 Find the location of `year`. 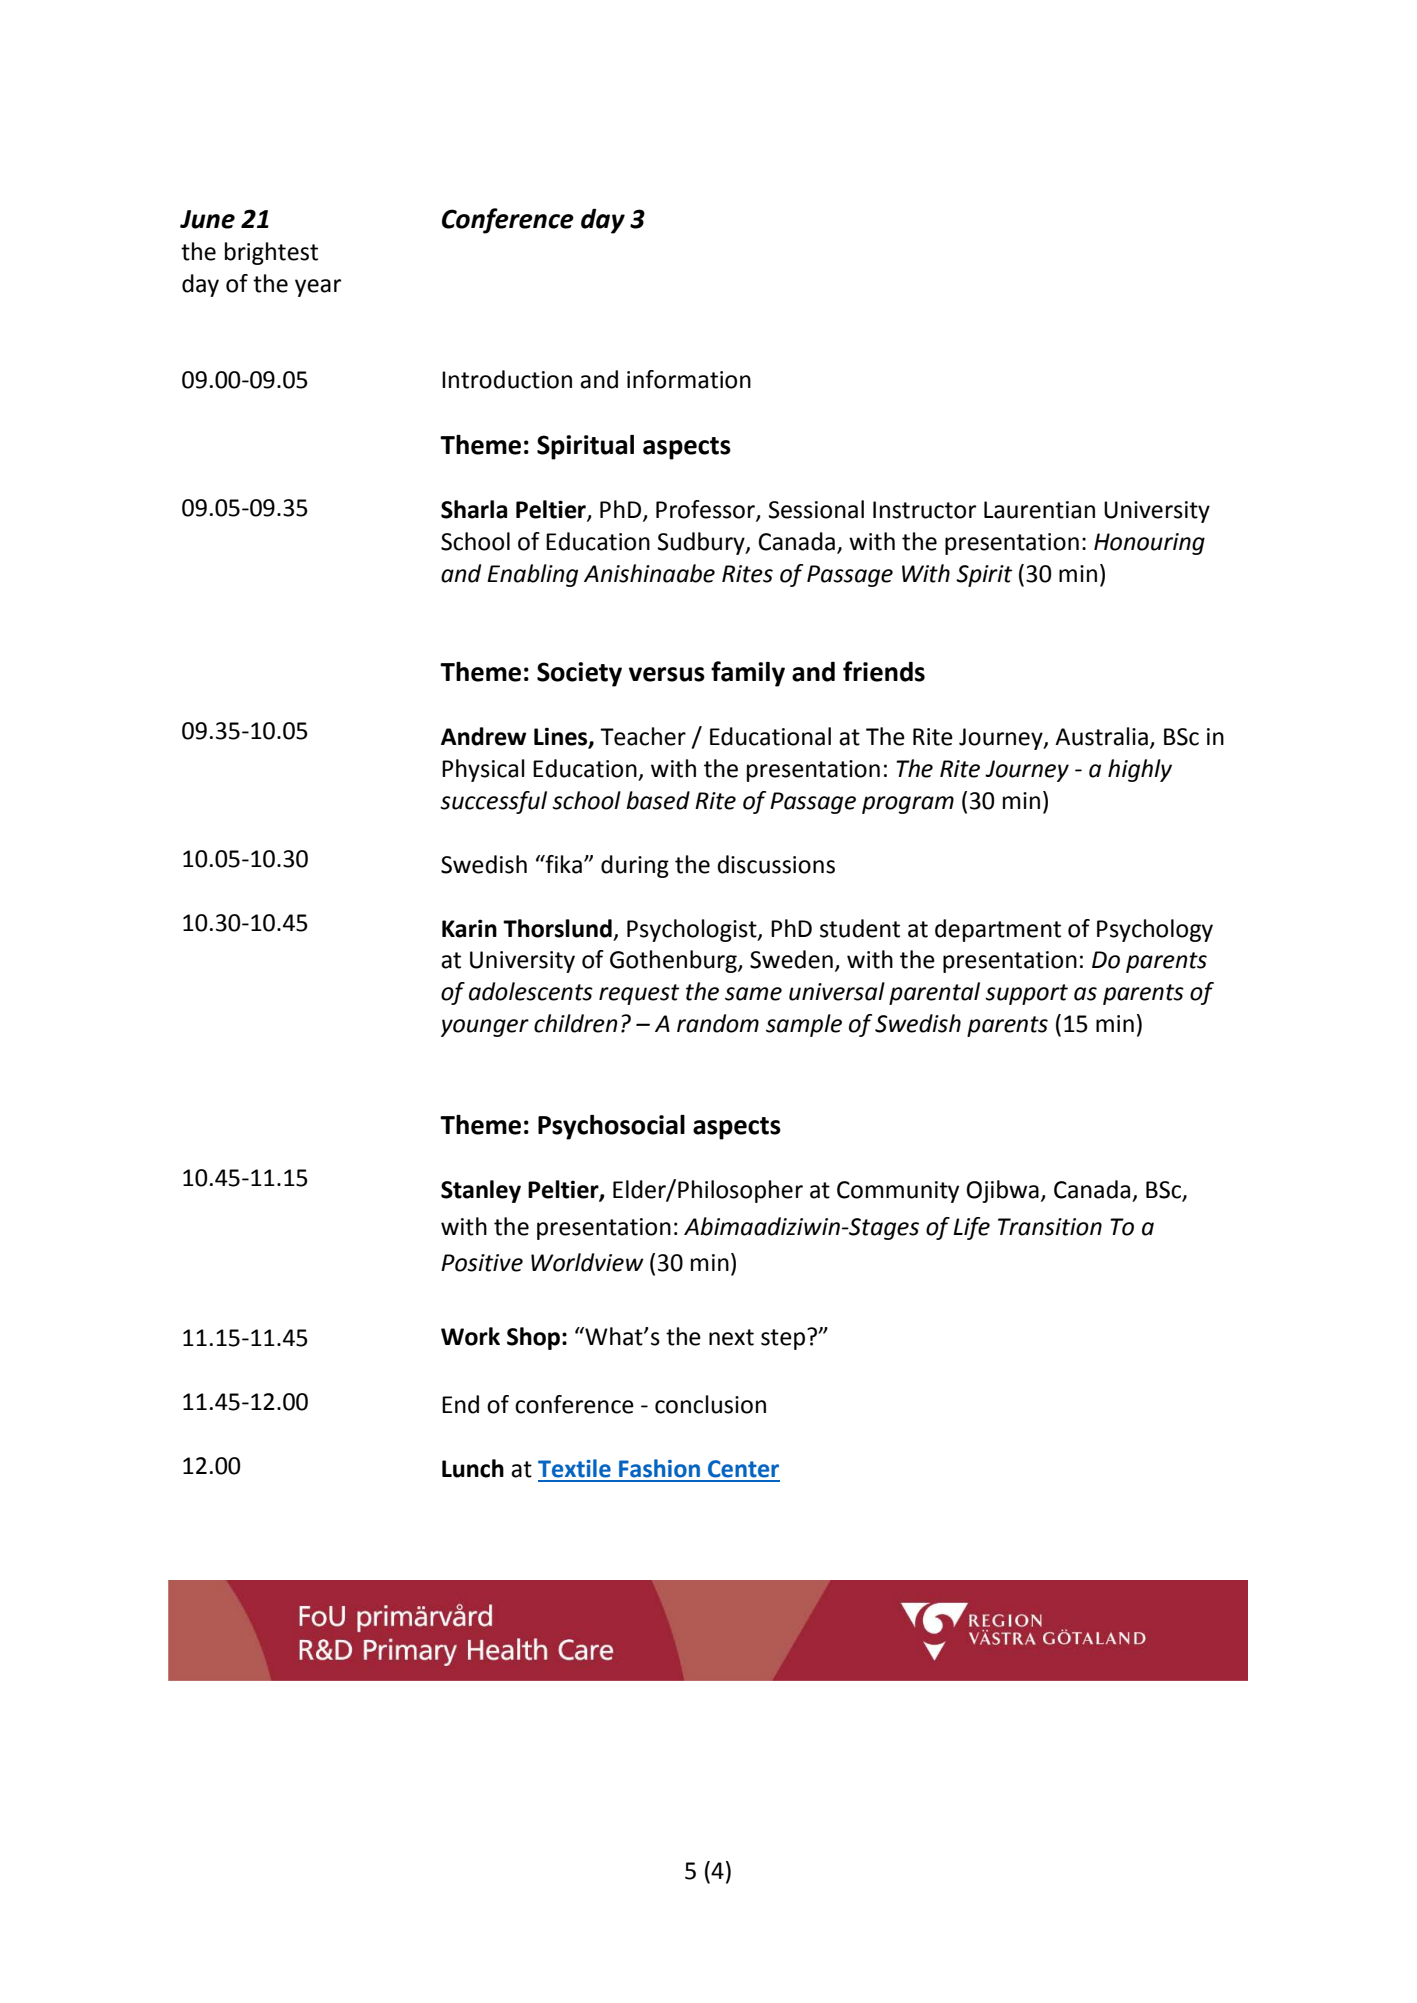

year is located at coordinates (318, 288).
